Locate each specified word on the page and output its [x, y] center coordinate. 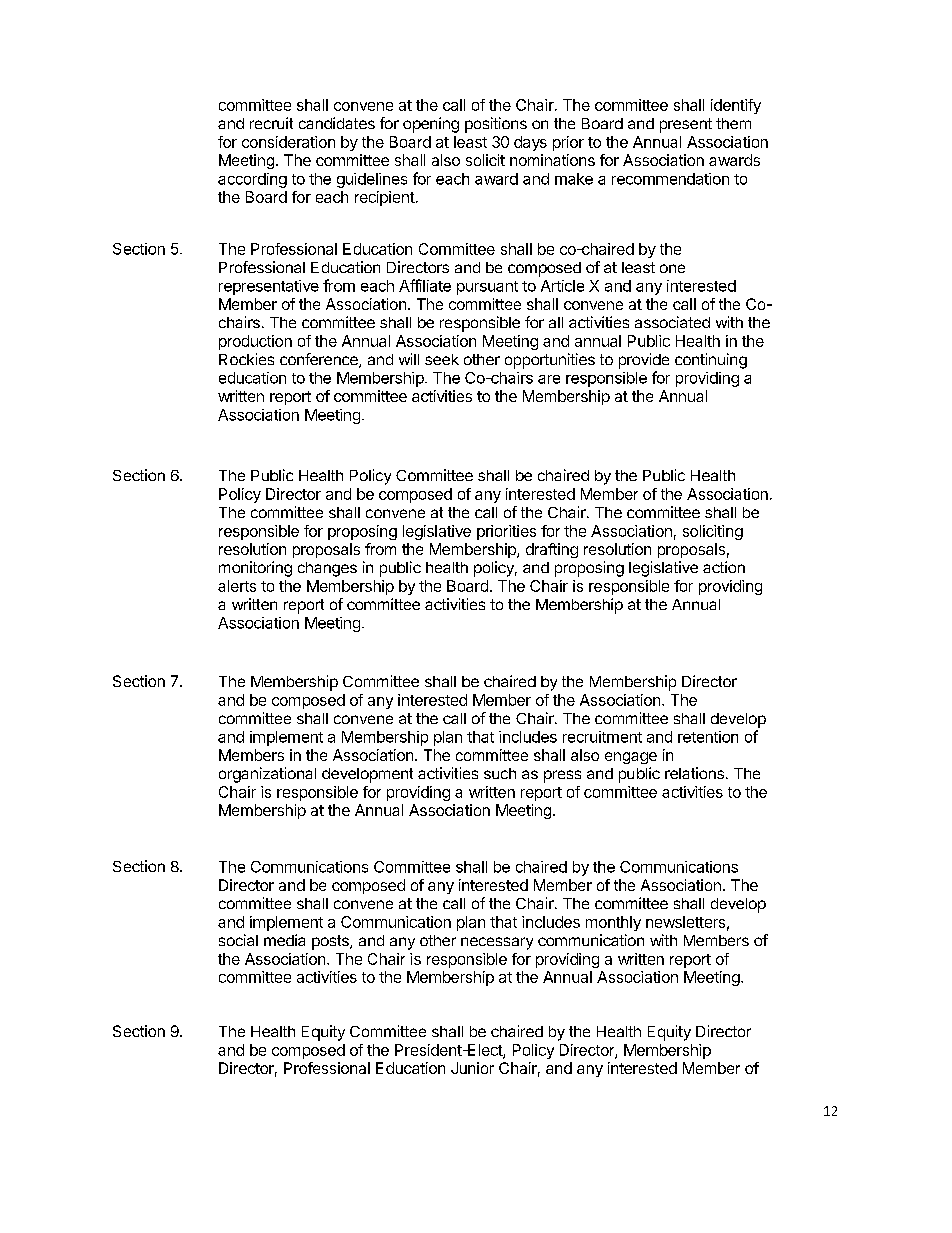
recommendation [670, 179]
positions [496, 125]
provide [644, 361]
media [284, 940]
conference [320, 360]
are [549, 379]
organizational [267, 775]
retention [708, 737]
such [500, 773]
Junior [472, 1068]
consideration [288, 142]
